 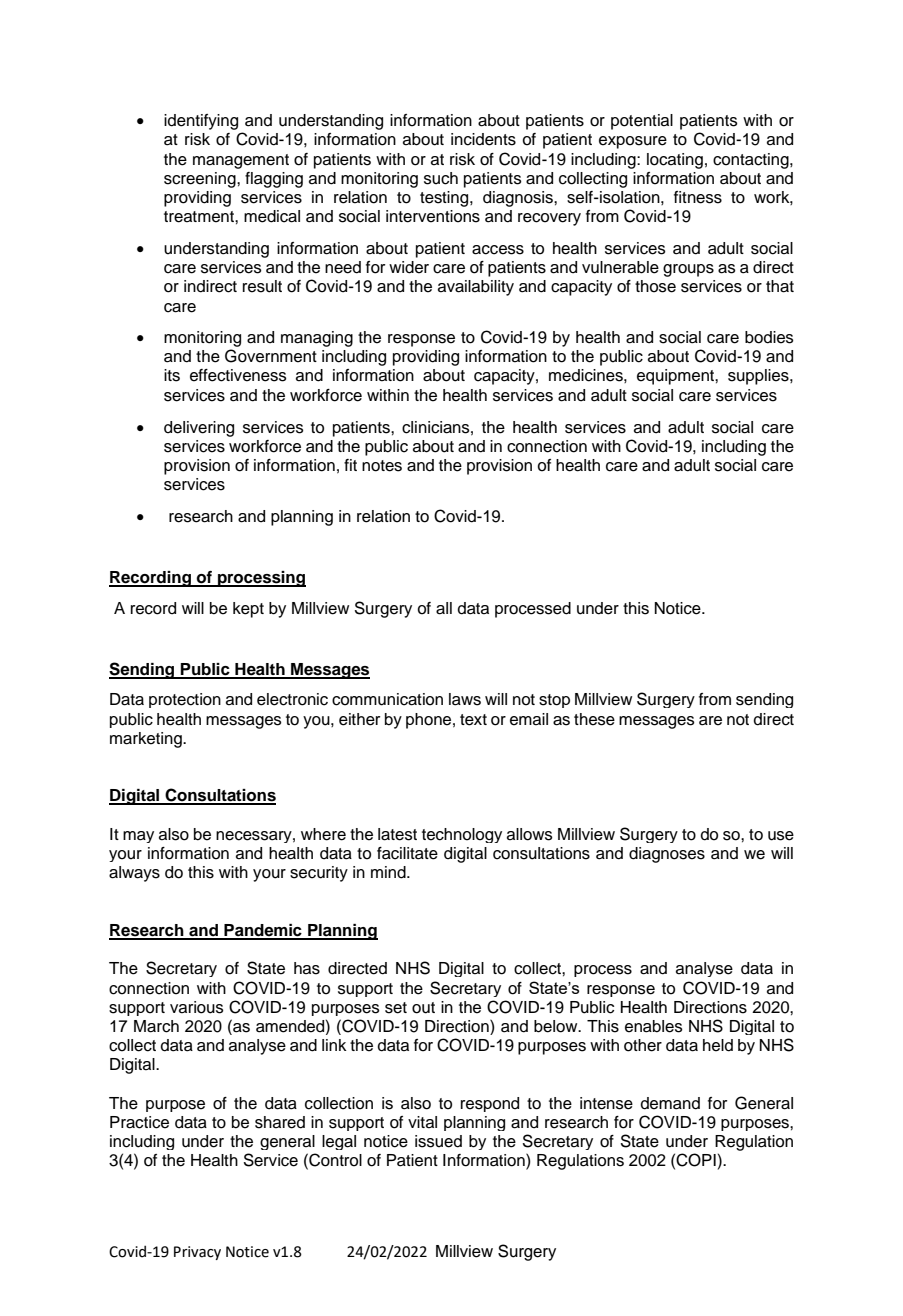 What do you see at coordinates (241, 161) in the screenshot?
I see `management` at bounding box center [241, 161].
